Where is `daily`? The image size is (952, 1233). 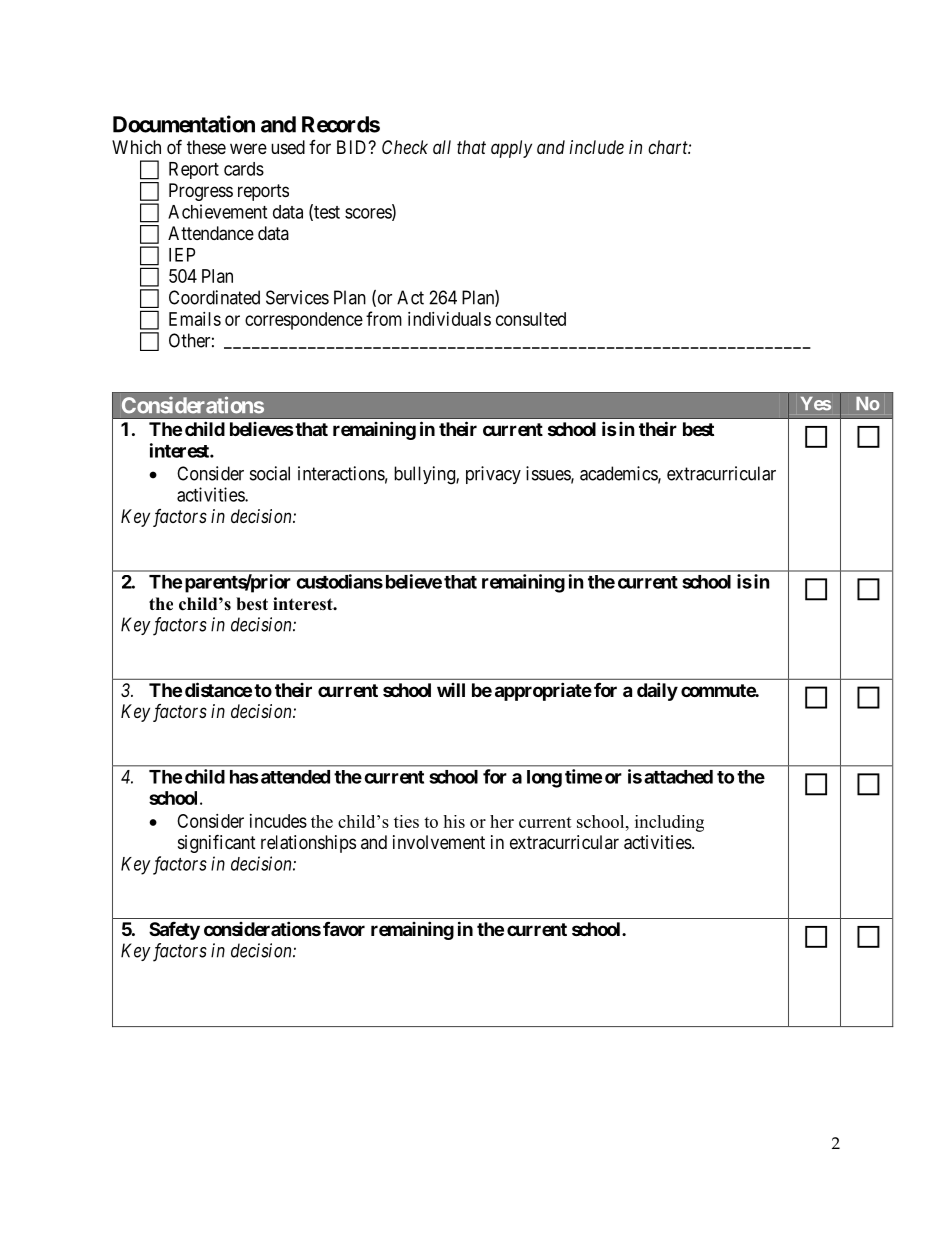
daily is located at coordinates (657, 691).
